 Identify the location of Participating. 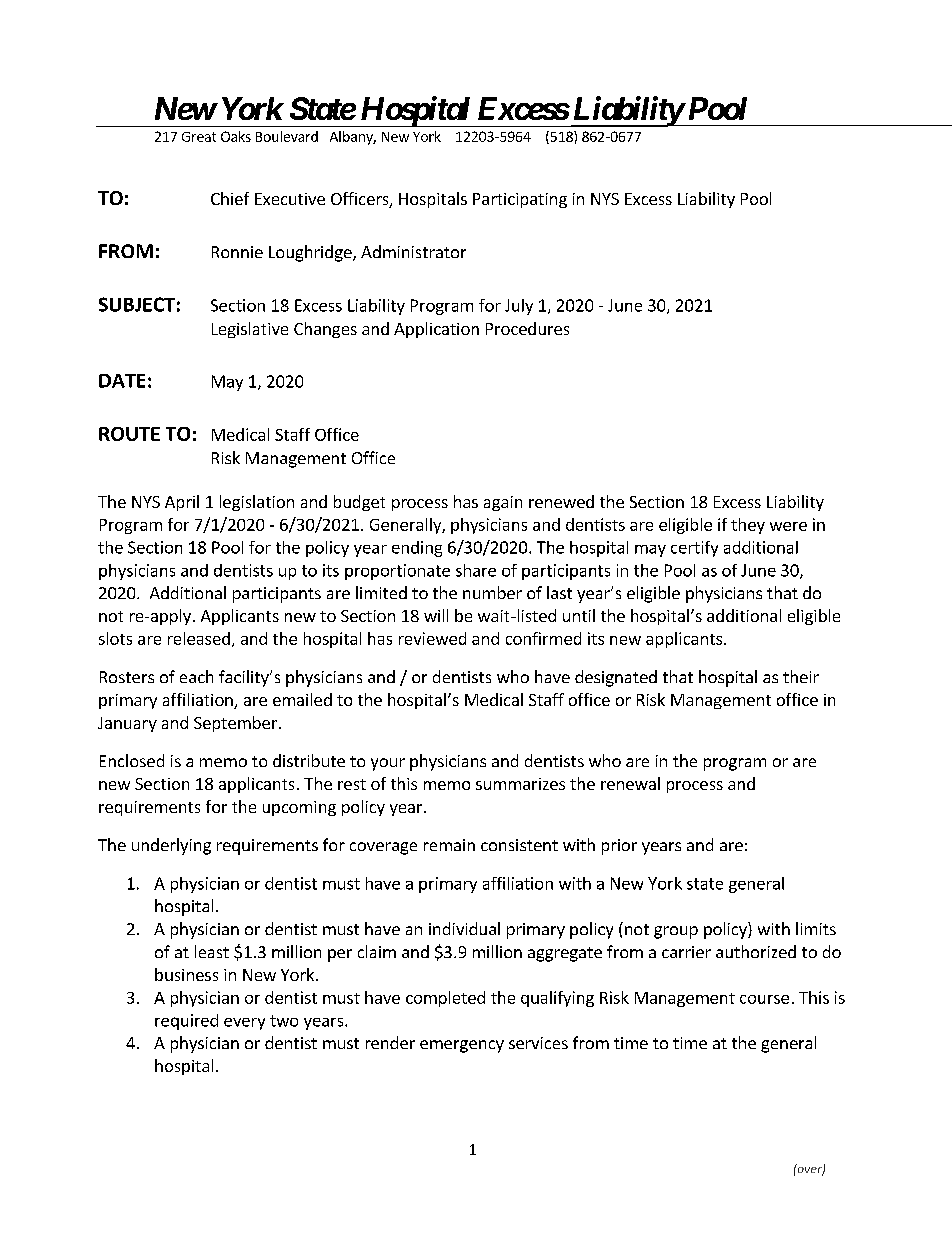
(520, 200).
